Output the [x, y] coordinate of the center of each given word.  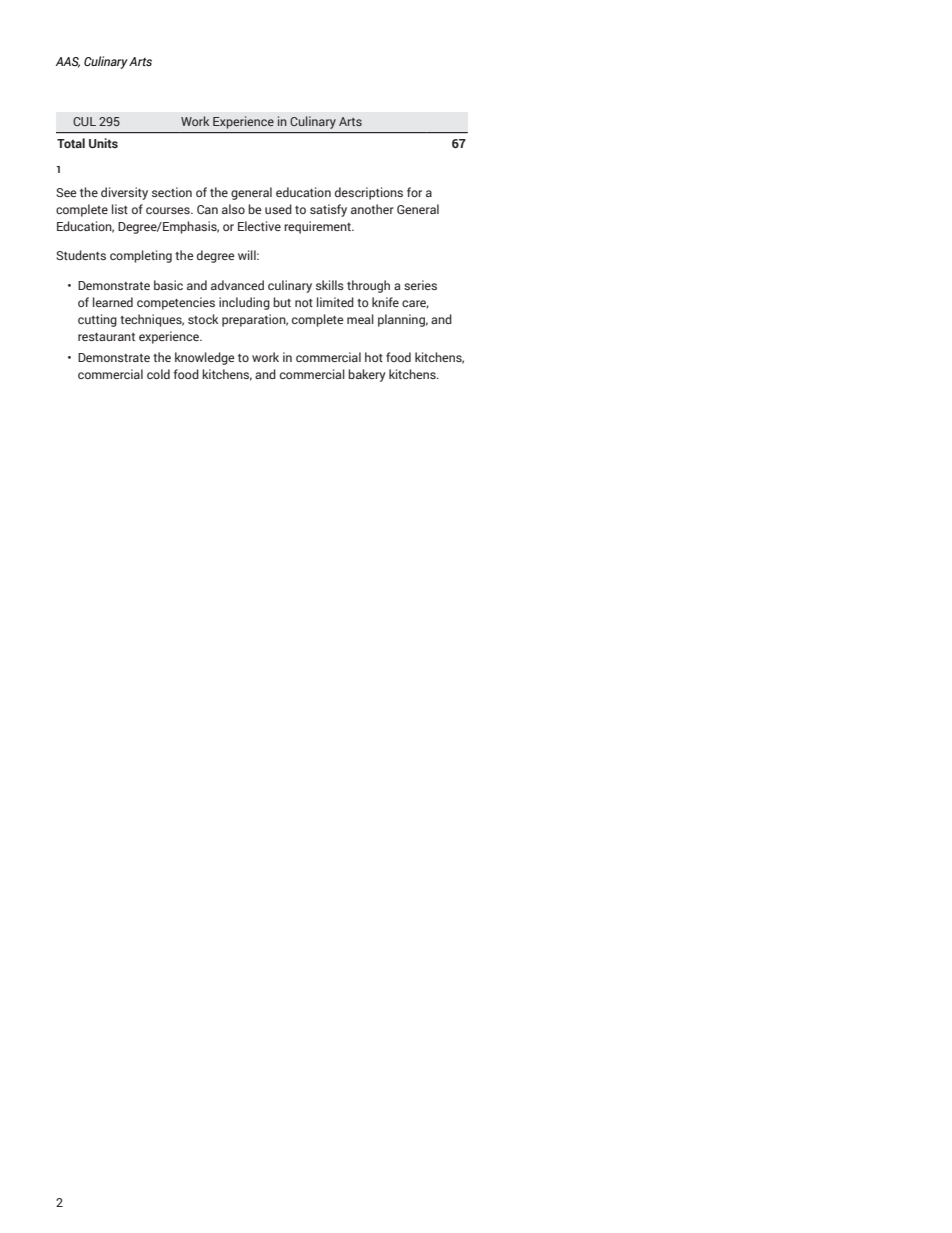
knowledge [205, 358]
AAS [68, 62]
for [414, 192]
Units [103, 143]
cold [158, 374]
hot [374, 357]
